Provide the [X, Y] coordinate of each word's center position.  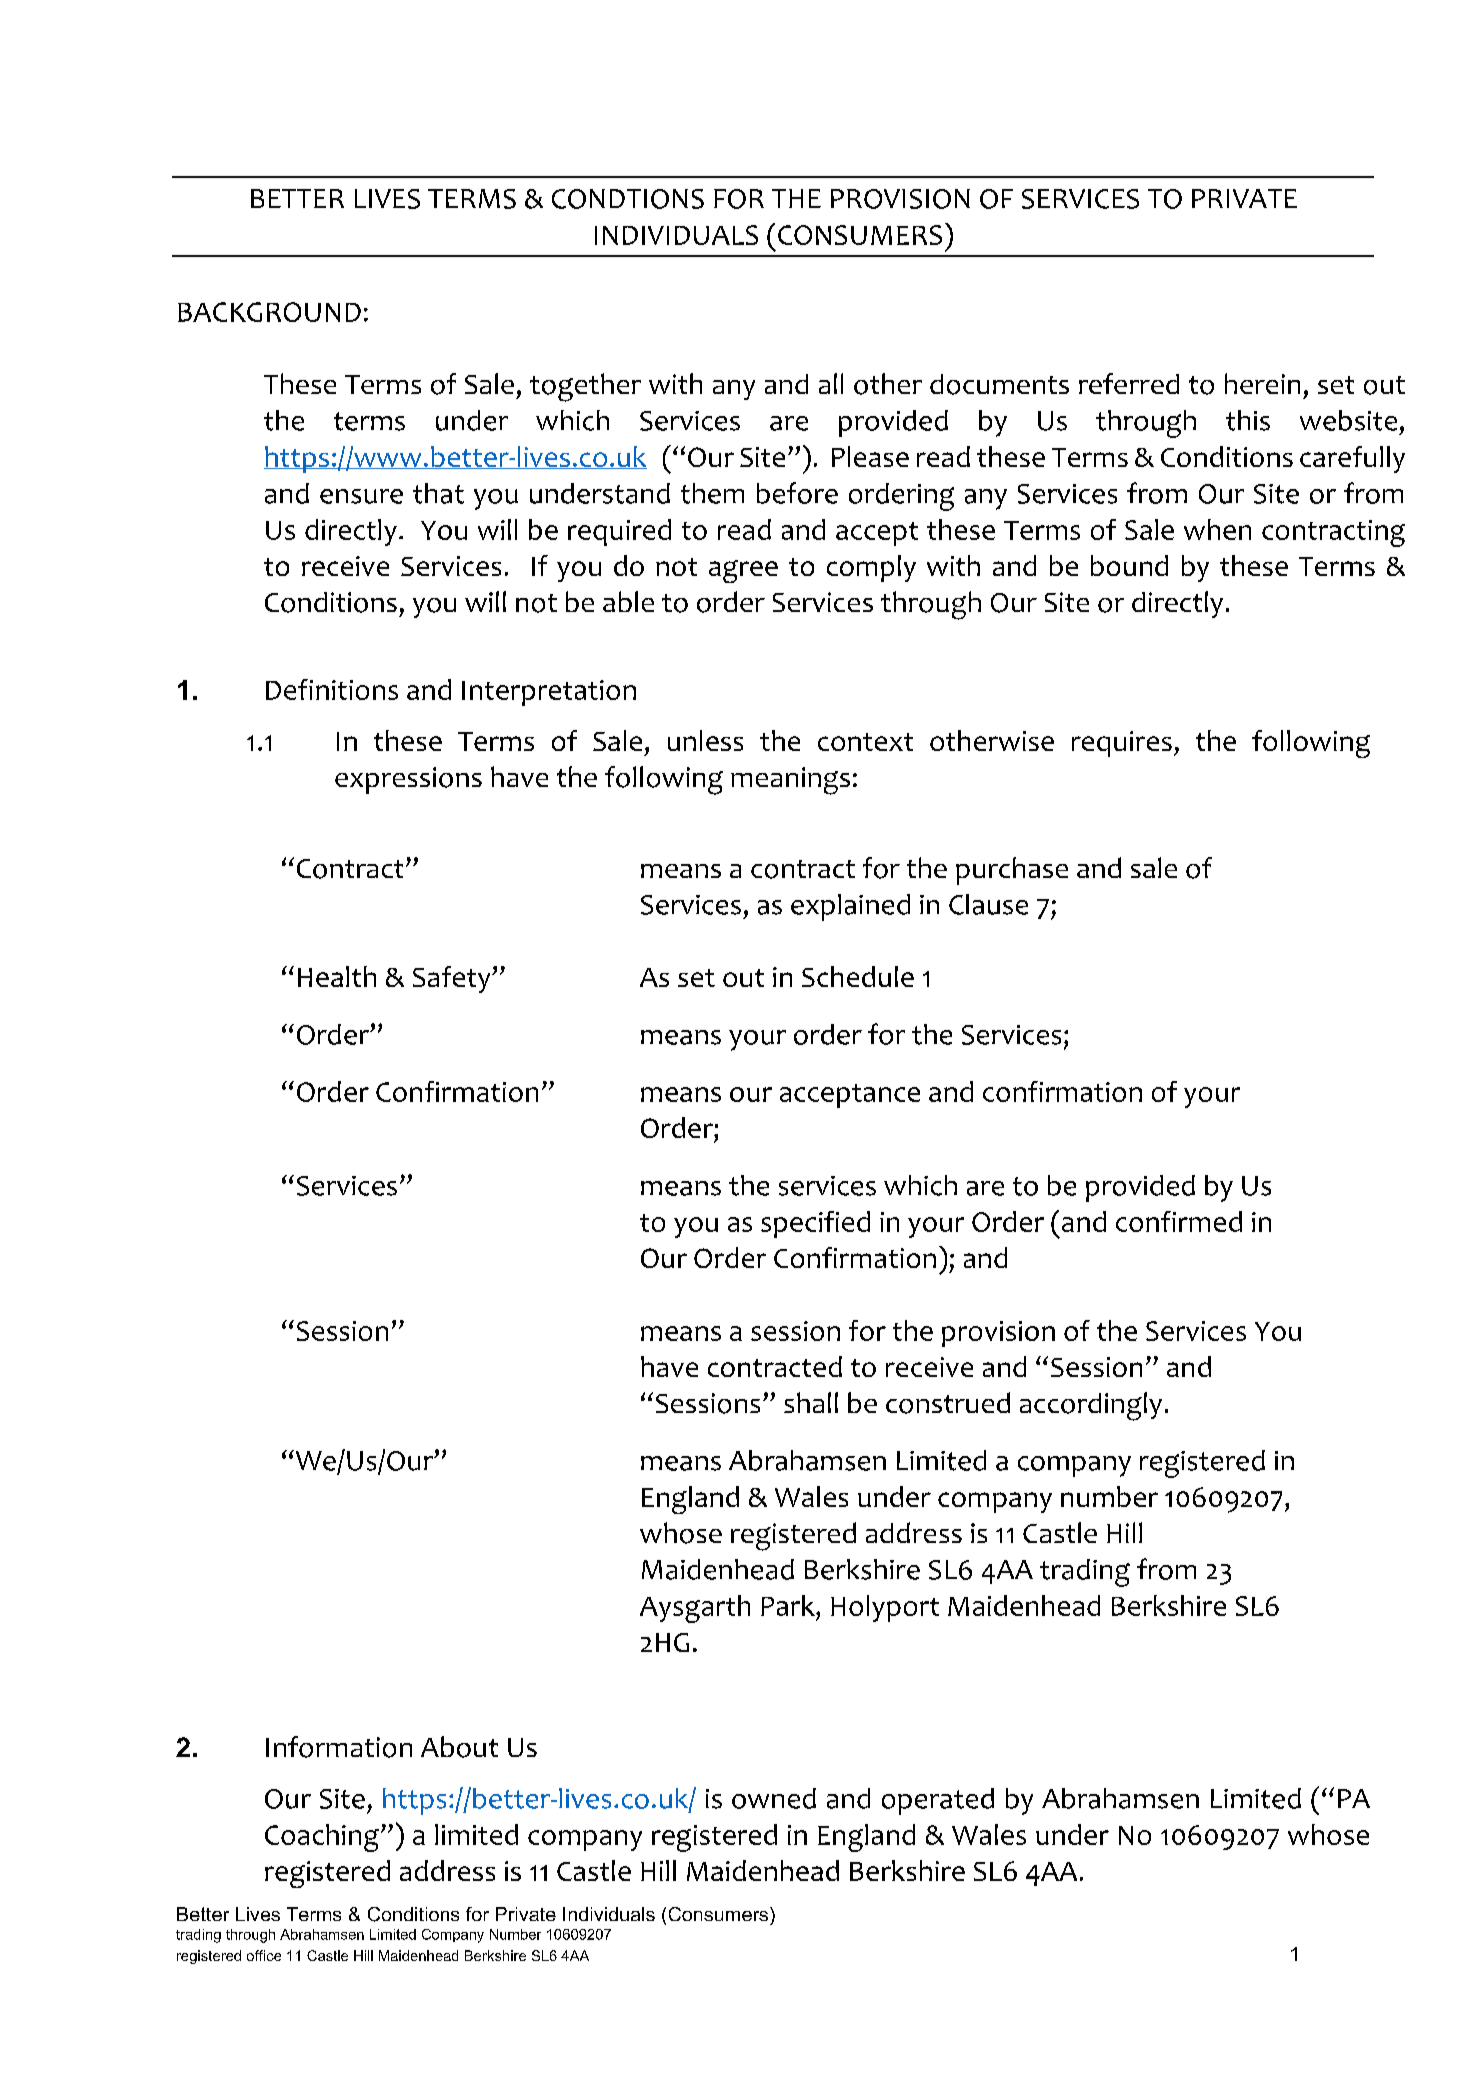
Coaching [322, 1838]
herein [1262, 383]
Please [870, 456]
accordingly [1091, 1406]
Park [789, 1605]
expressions [408, 780]
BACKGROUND [269, 312]
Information [339, 1747]
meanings [790, 781]
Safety [453, 979]
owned [774, 1798]
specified [815, 1224]
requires [1122, 744]
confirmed [1179, 1221]
